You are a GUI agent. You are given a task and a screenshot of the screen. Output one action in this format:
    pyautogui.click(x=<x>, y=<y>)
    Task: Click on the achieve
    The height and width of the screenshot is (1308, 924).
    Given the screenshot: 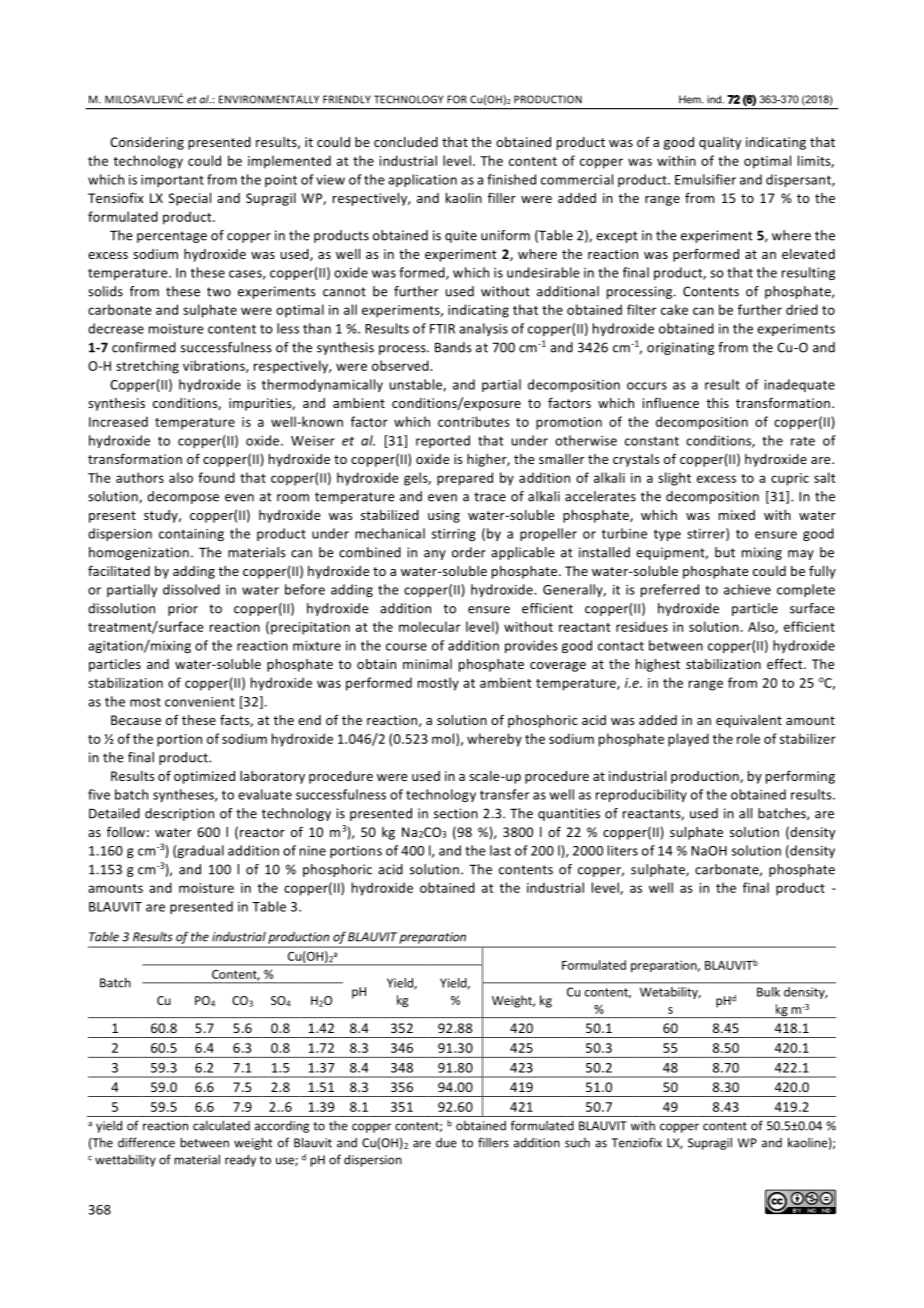 What is the action you would take?
    pyautogui.click(x=747, y=589)
